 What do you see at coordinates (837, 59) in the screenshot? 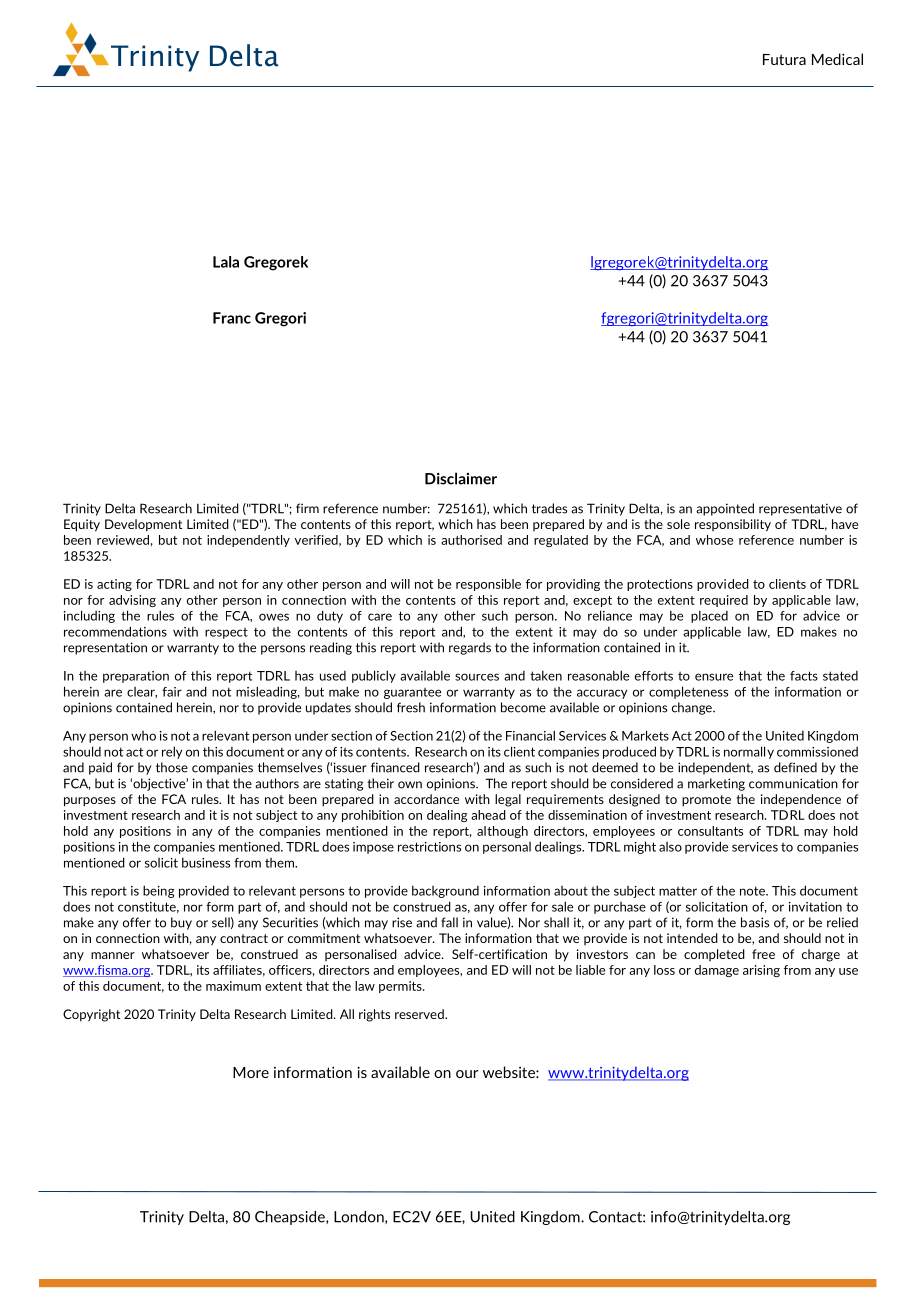
I see `Medical` at bounding box center [837, 59].
